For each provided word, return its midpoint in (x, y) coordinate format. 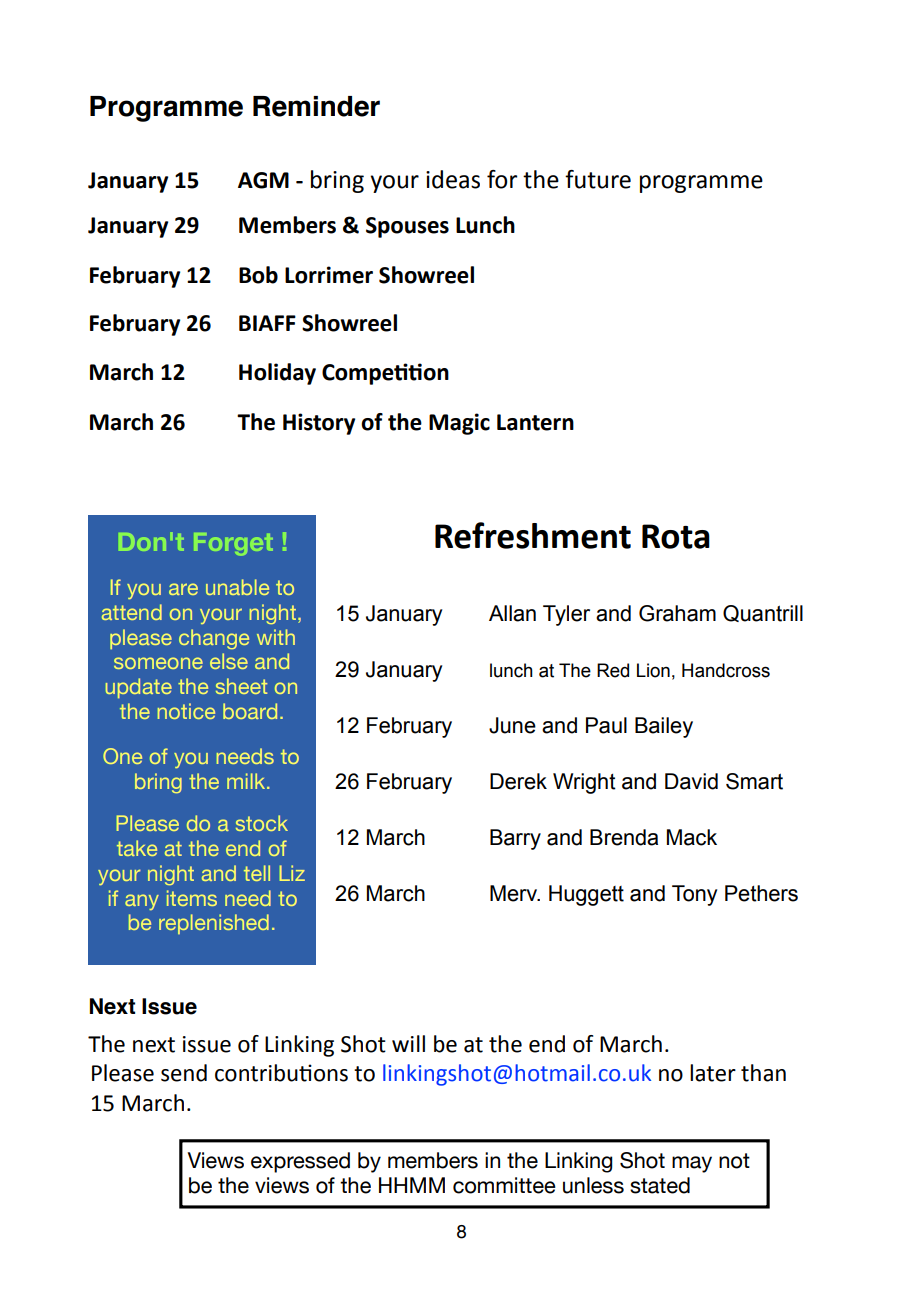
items (192, 898)
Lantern (535, 422)
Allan (512, 613)
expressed (300, 1162)
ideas (453, 179)
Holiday (277, 374)
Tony (694, 895)
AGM (263, 180)
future (598, 179)
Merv (515, 893)
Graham (677, 613)
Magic (459, 424)
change (214, 639)
